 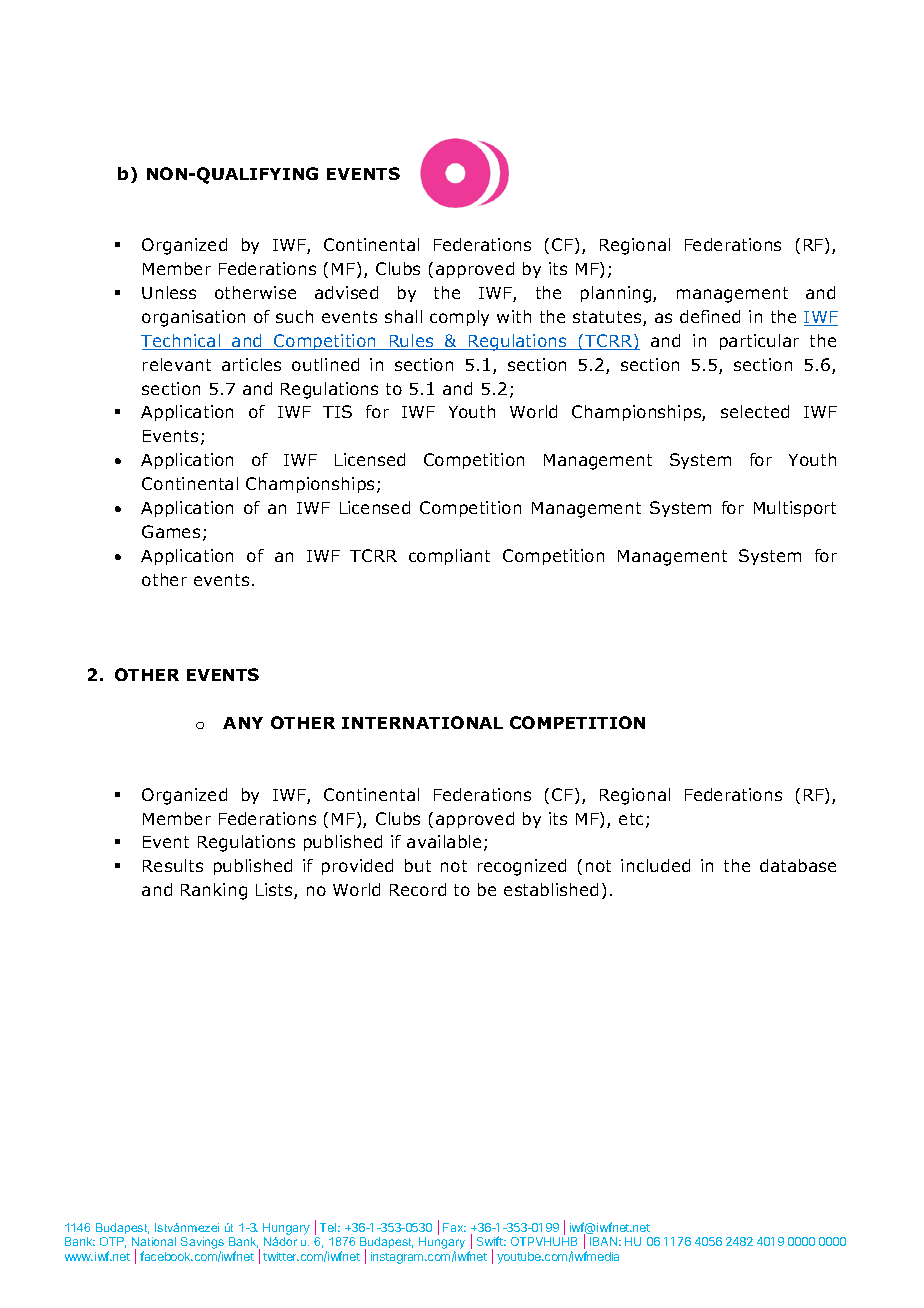 What do you see at coordinates (202, 1244) in the page?
I see `Savings` at bounding box center [202, 1244].
